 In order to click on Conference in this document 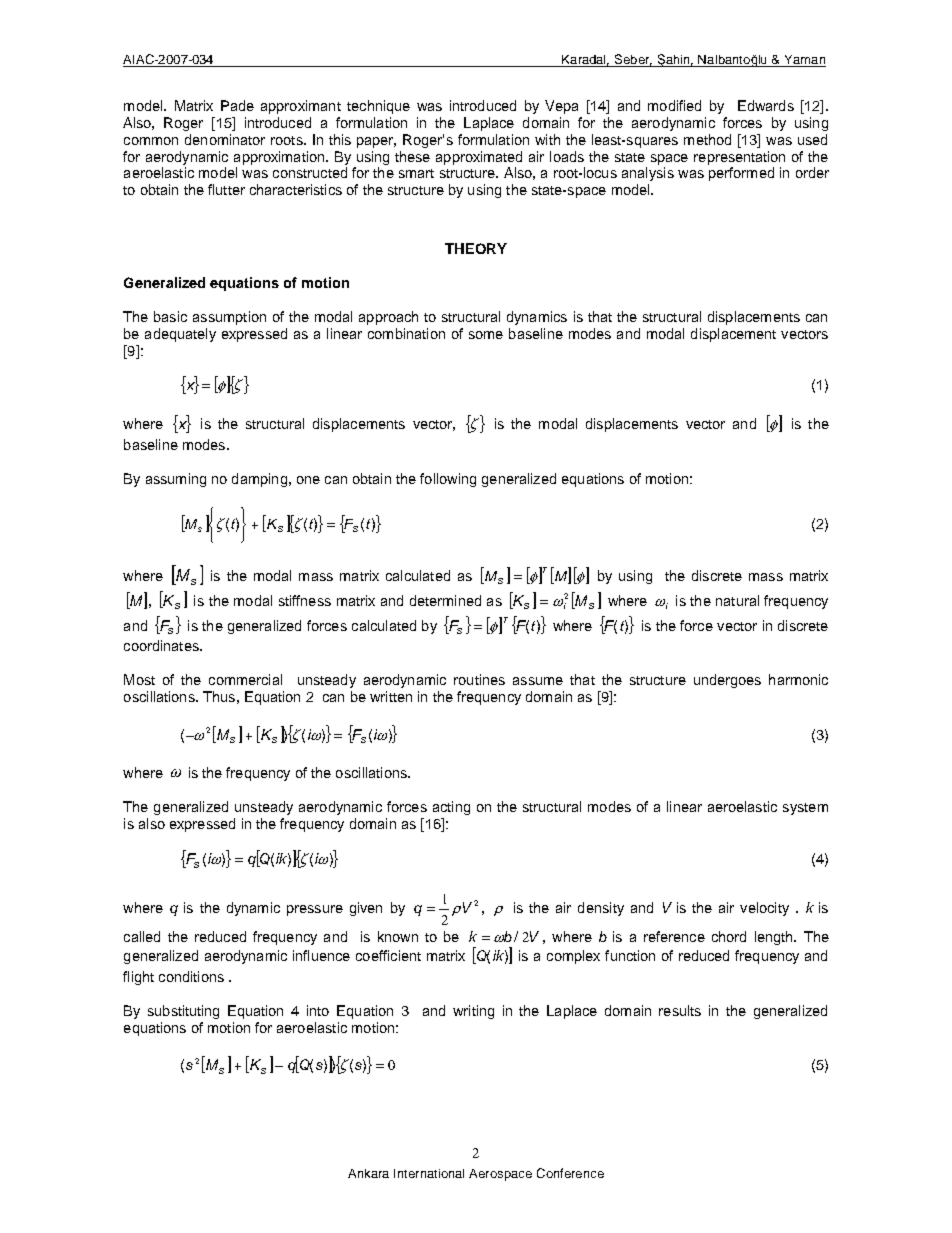, I will do `click(570, 1173)`.
